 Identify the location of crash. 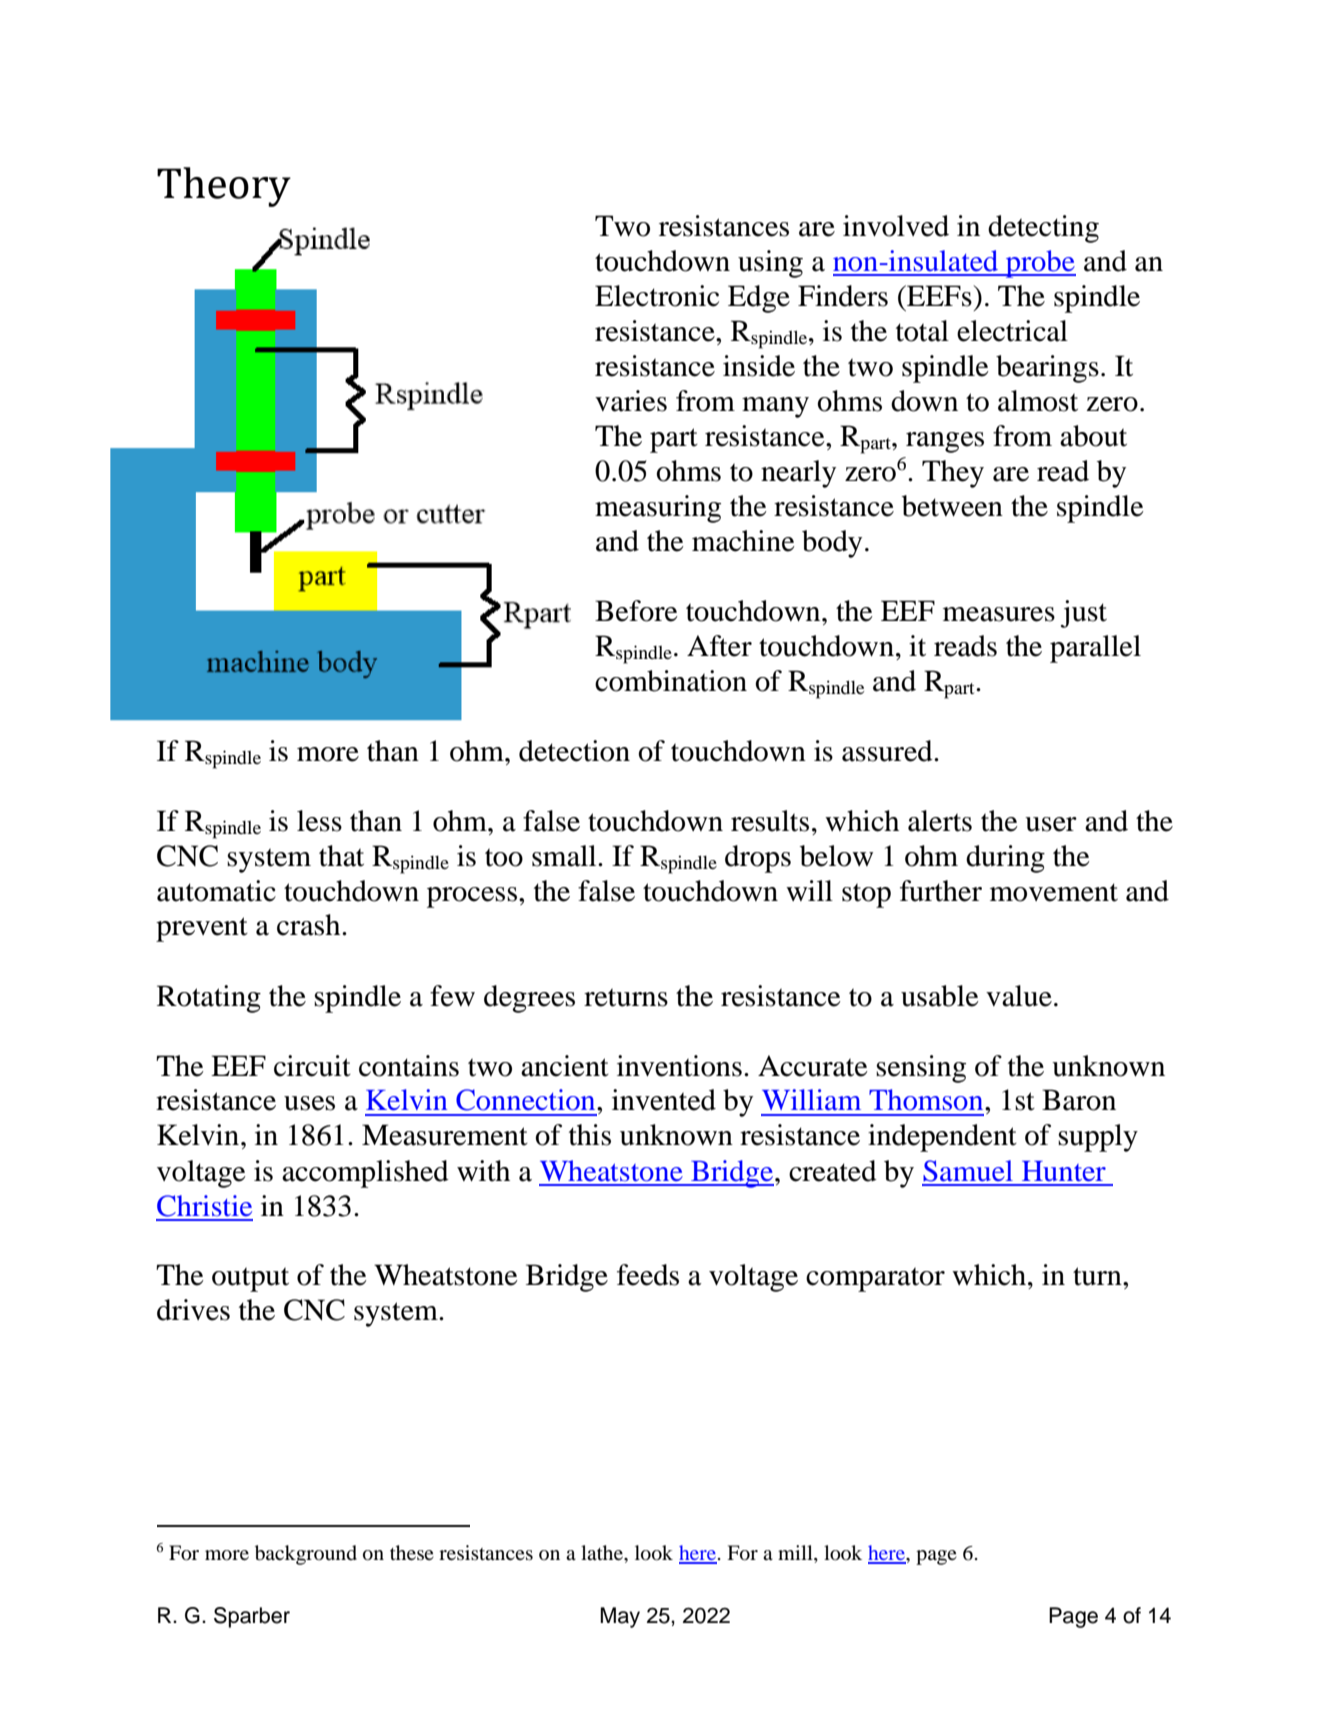
(310, 925).
